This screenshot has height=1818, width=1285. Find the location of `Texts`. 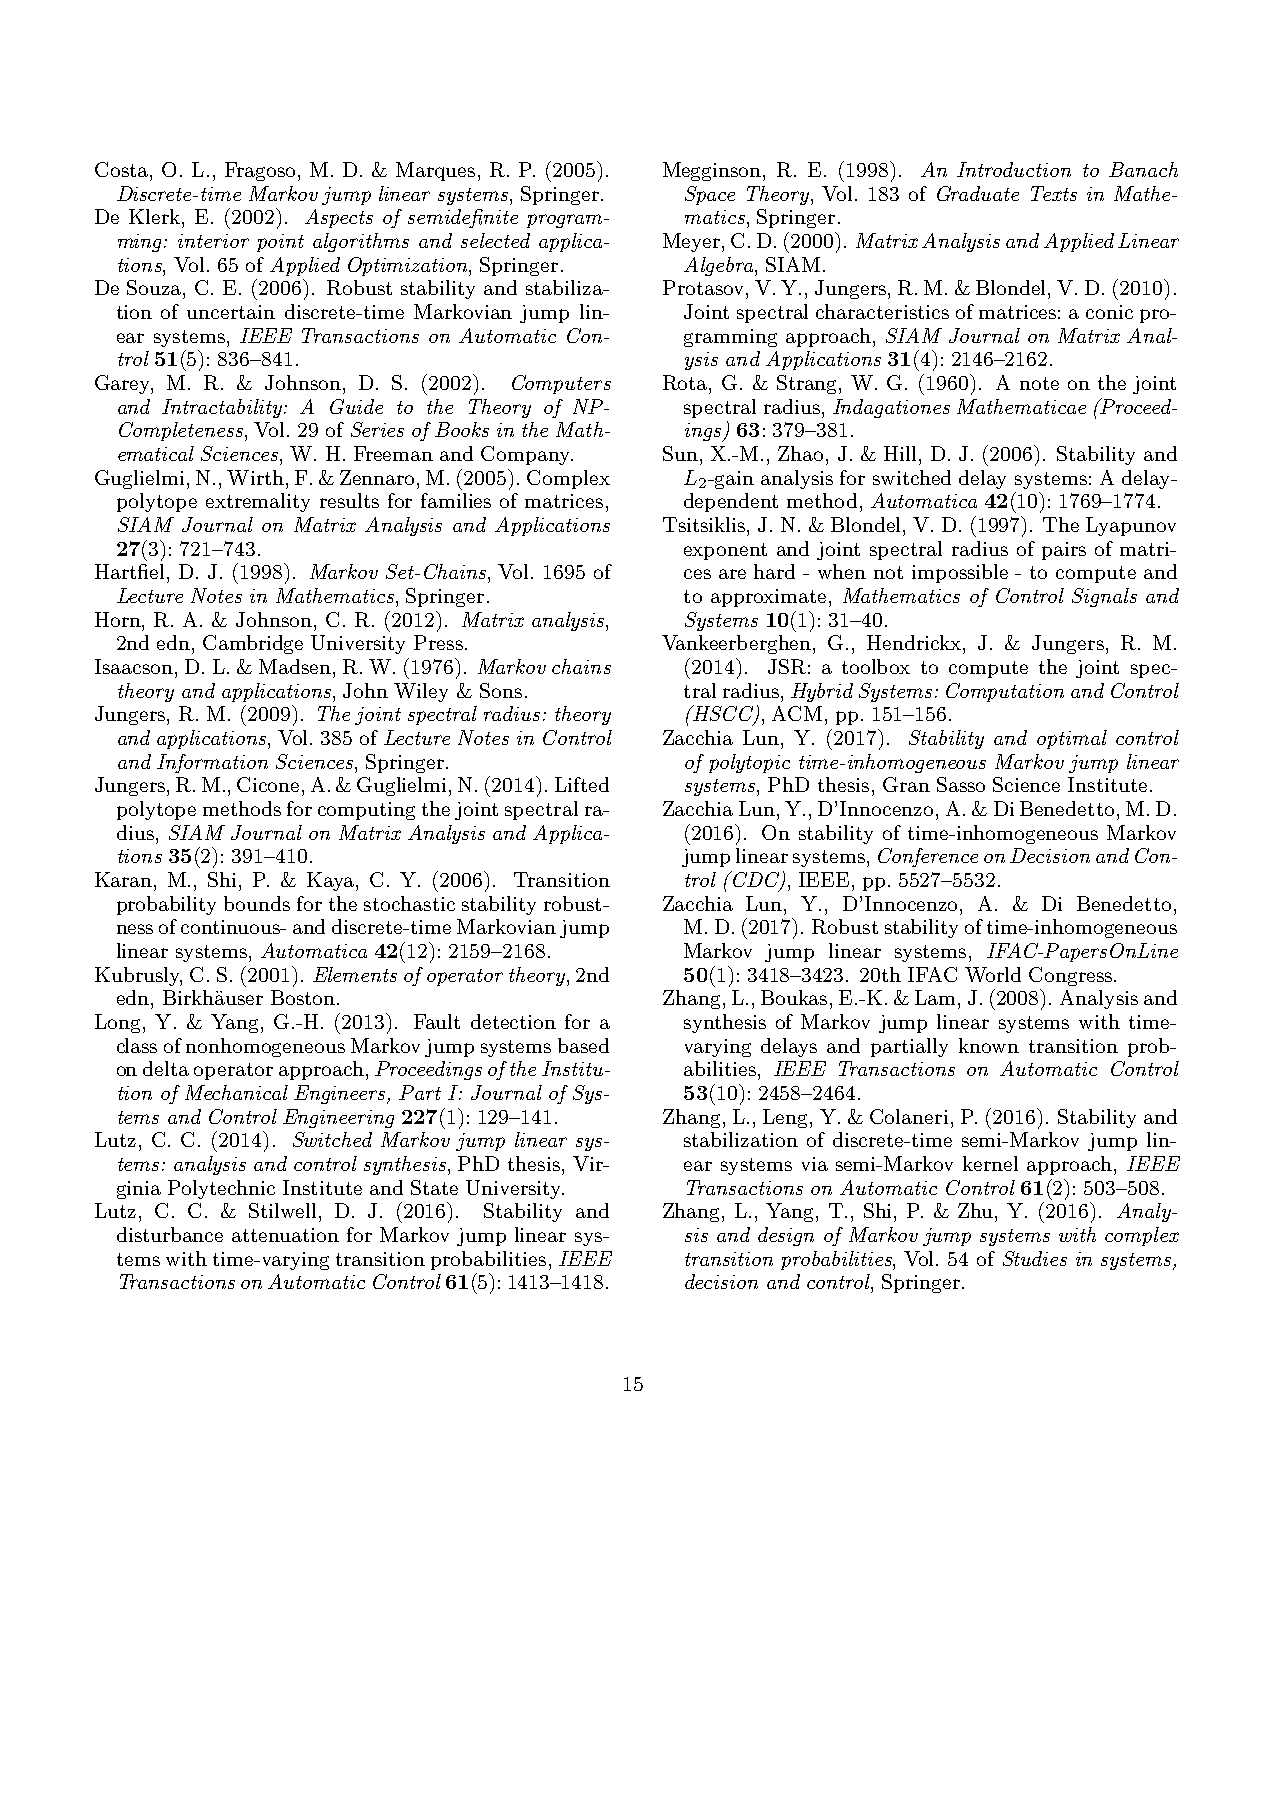

Texts is located at coordinates (1054, 193).
